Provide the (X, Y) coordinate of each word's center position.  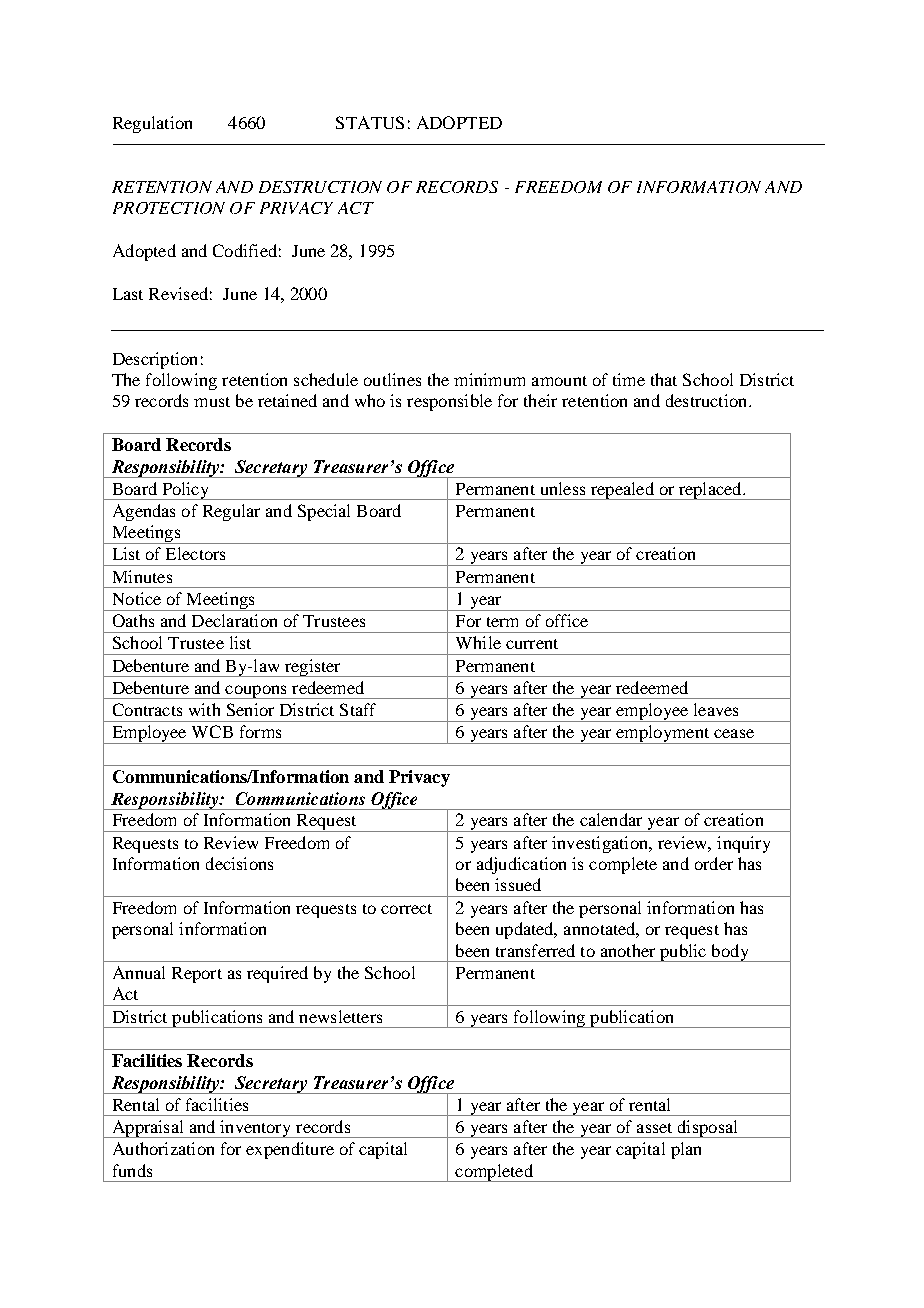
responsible (449, 402)
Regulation (152, 124)
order (714, 863)
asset (654, 1128)
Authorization (163, 1148)
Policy (186, 491)
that (664, 379)
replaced (710, 491)
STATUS (370, 122)
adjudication (521, 865)
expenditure (290, 1150)
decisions (239, 863)
